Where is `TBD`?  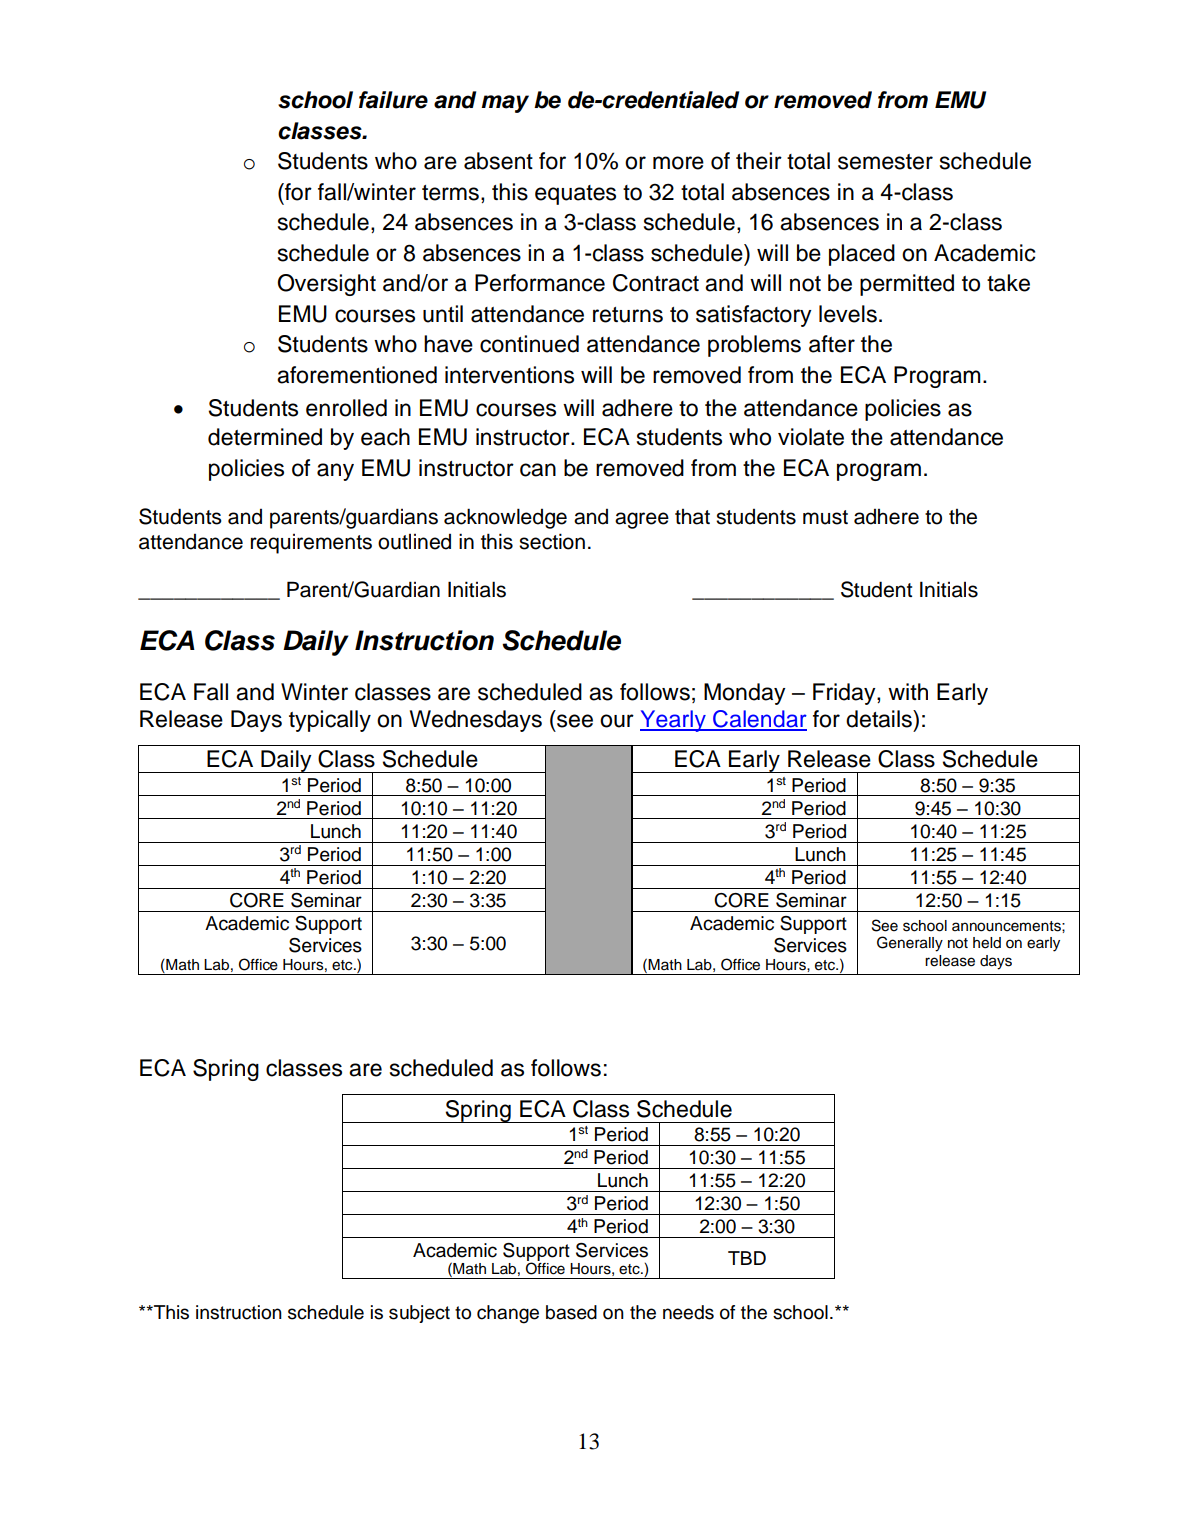 TBD is located at coordinates (747, 1258).
